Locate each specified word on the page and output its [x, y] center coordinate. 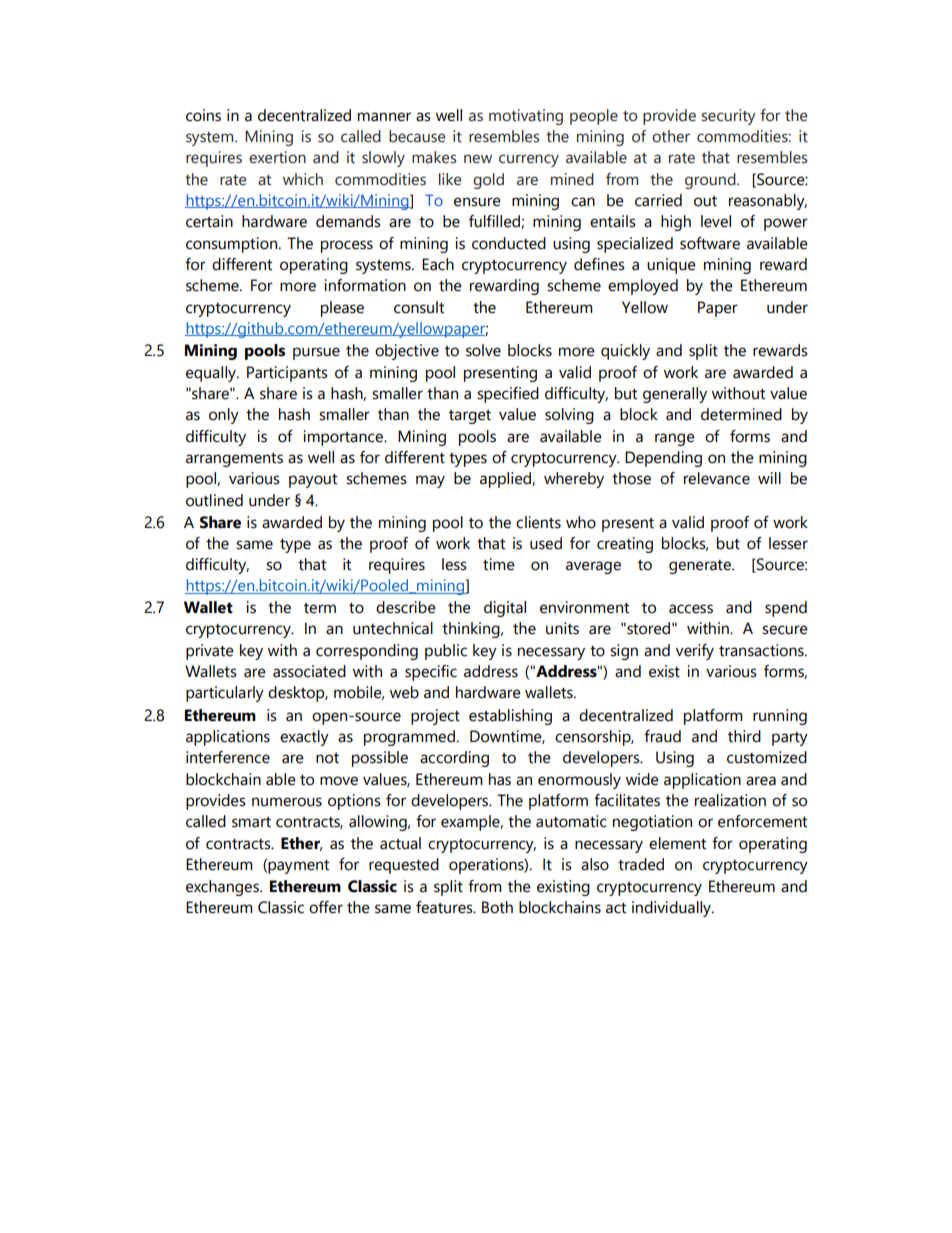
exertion [277, 157]
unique [671, 266]
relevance [717, 478]
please [342, 309]
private [210, 652]
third [744, 736]
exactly [304, 738]
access [691, 609]
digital [505, 609]
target [470, 417]
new [478, 159]
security [728, 117]
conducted [509, 243]
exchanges [223, 888]
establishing [510, 717]
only [224, 416]
